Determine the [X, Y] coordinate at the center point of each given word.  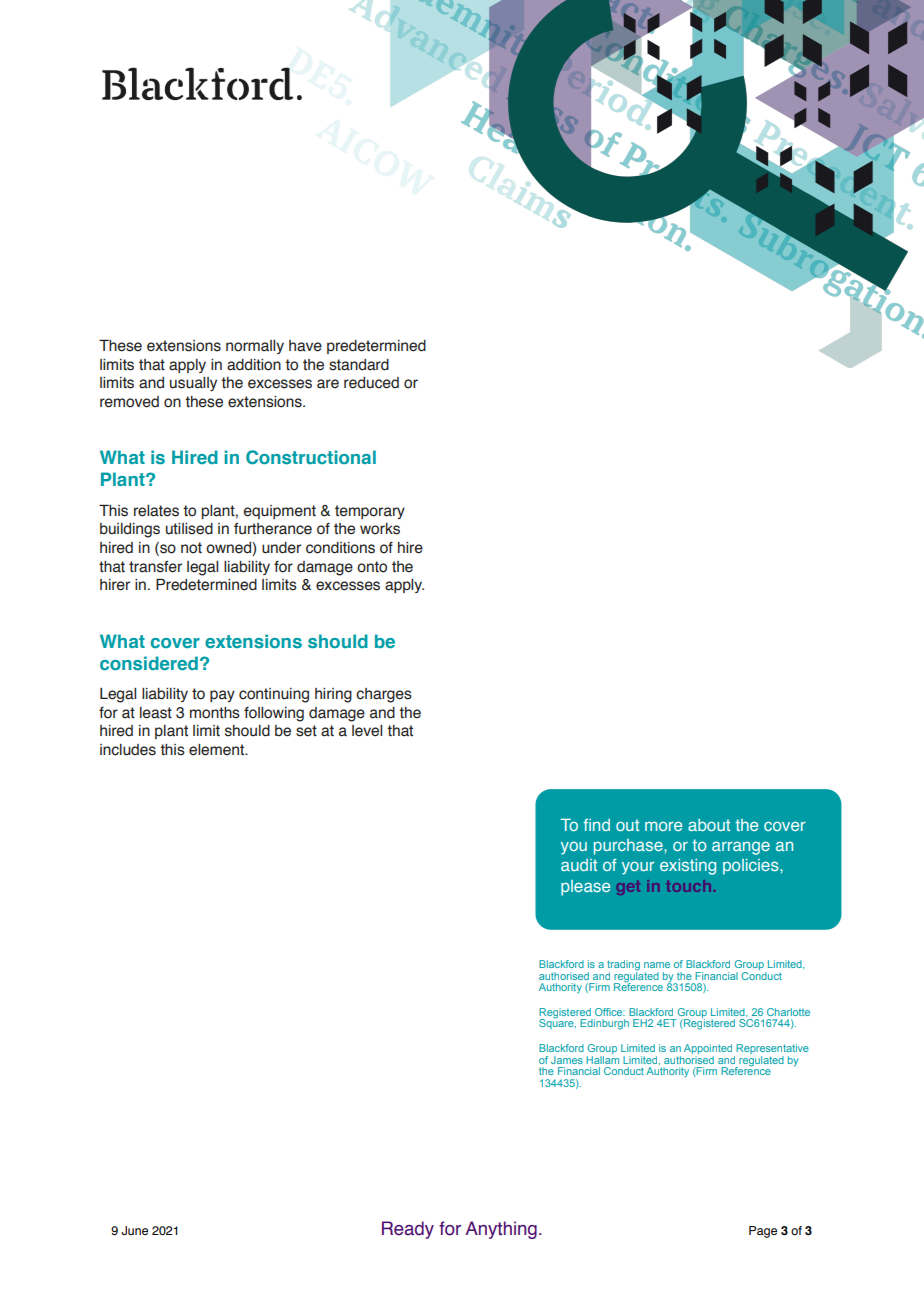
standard [359, 365]
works [380, 529]
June [134, 1230]
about [709, 825]
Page [763, 1232]
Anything [501, 1230]
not [191, 548]
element [218, 750]
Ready [408, 1230]
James [567, 1060]
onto [372, 567]
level [367, 731]
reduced [371, 383]
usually [193, 384]
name [657, 965]
